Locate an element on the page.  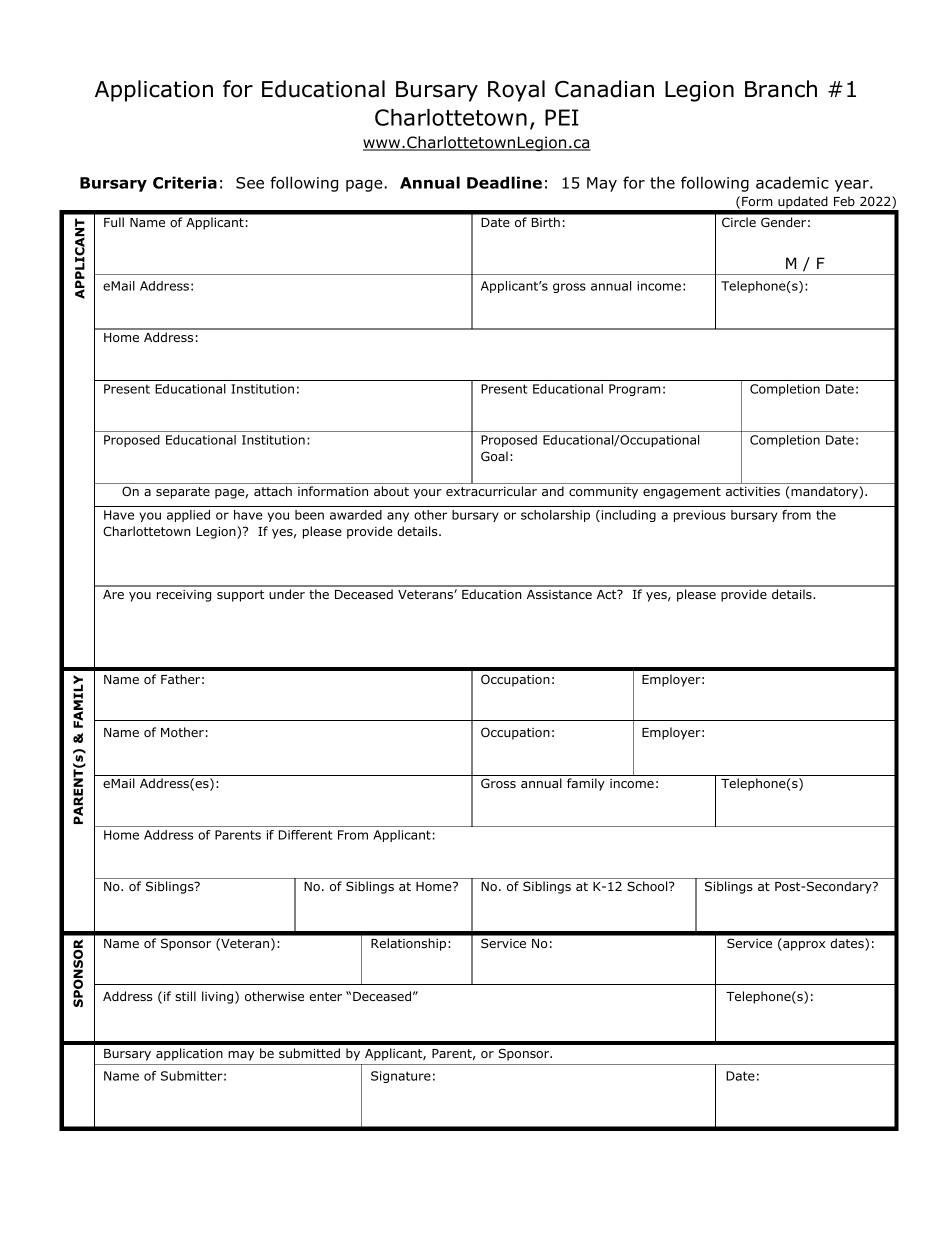
scholarship is located at coordinates (555, 516).
